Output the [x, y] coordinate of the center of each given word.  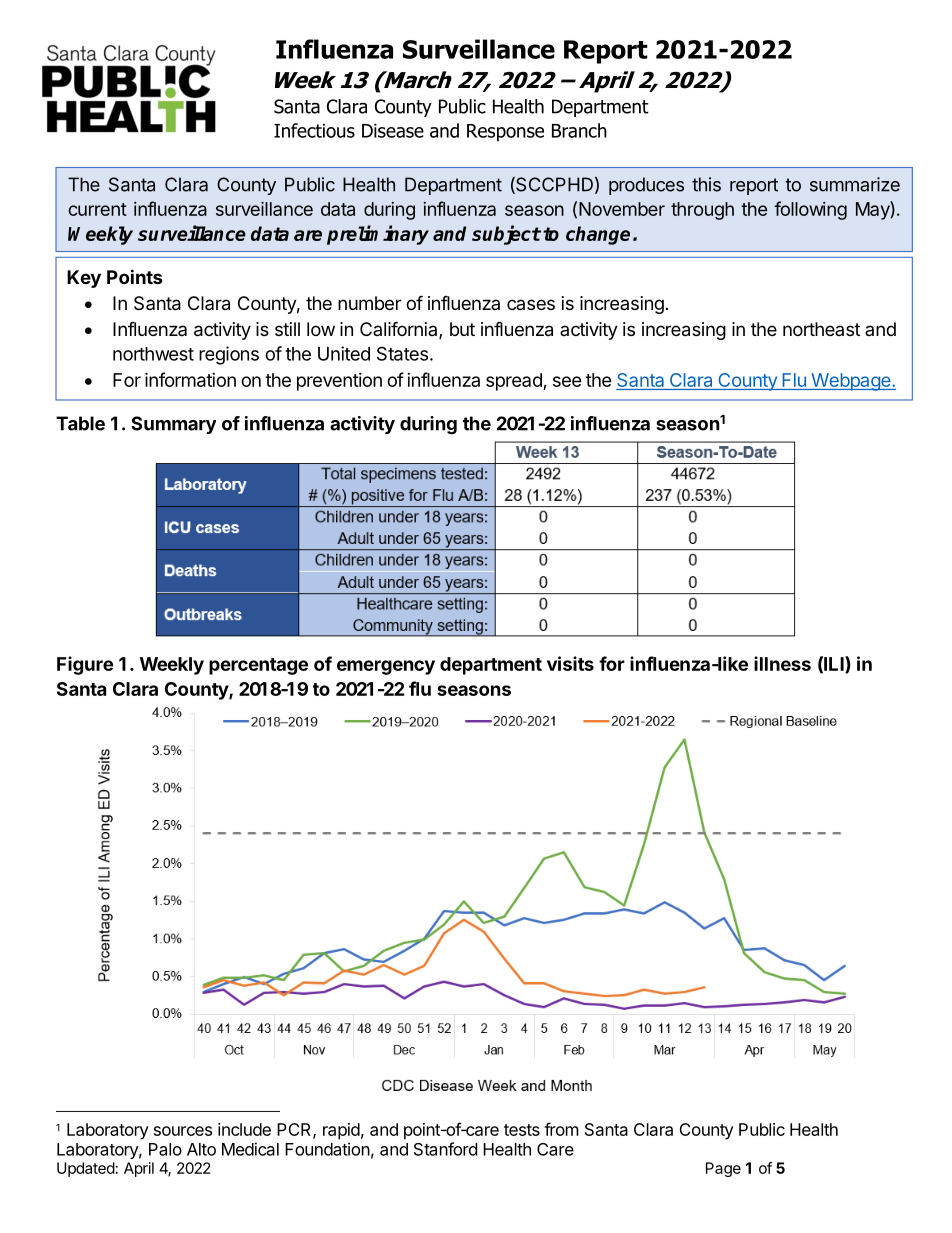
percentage [258, 666]
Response [505, 133]
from [561, 1129]
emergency [386, 667]
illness [782, 663]
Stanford [445, 1149]
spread [515, 382]
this [706, 184]
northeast [821, 329]
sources [183, 1131]
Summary [173, 425]
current [97, 209]
